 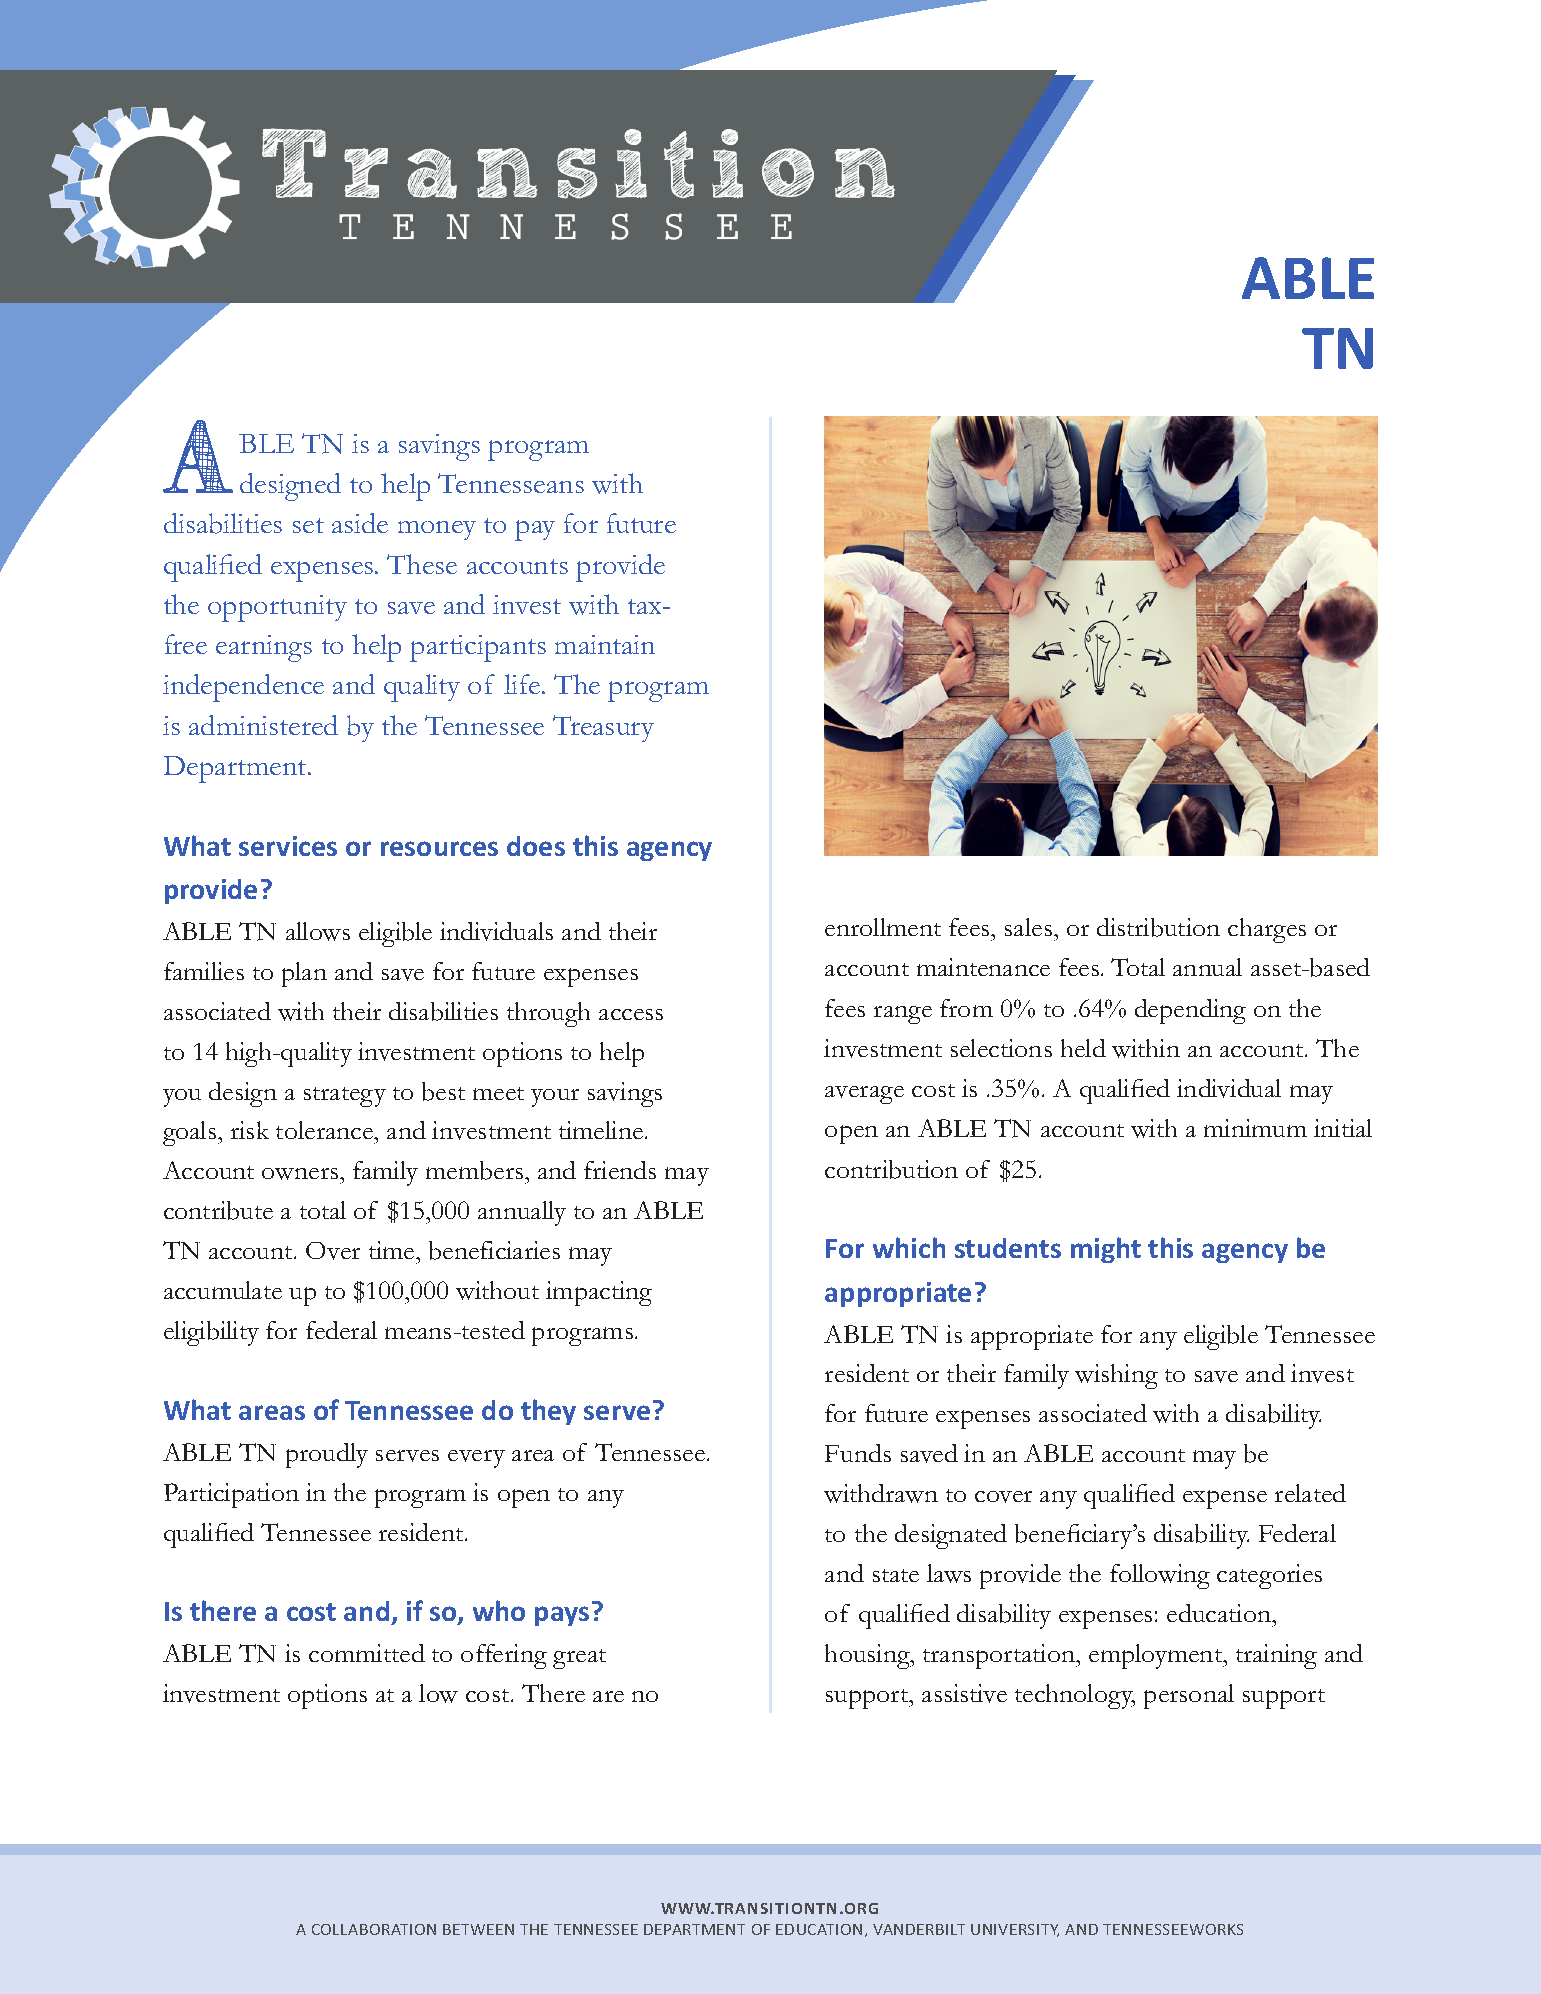 What do you see at coordinates (1190, 1011) in the screenshot?
I see `depending` at bounding box center [1190, 1011].
